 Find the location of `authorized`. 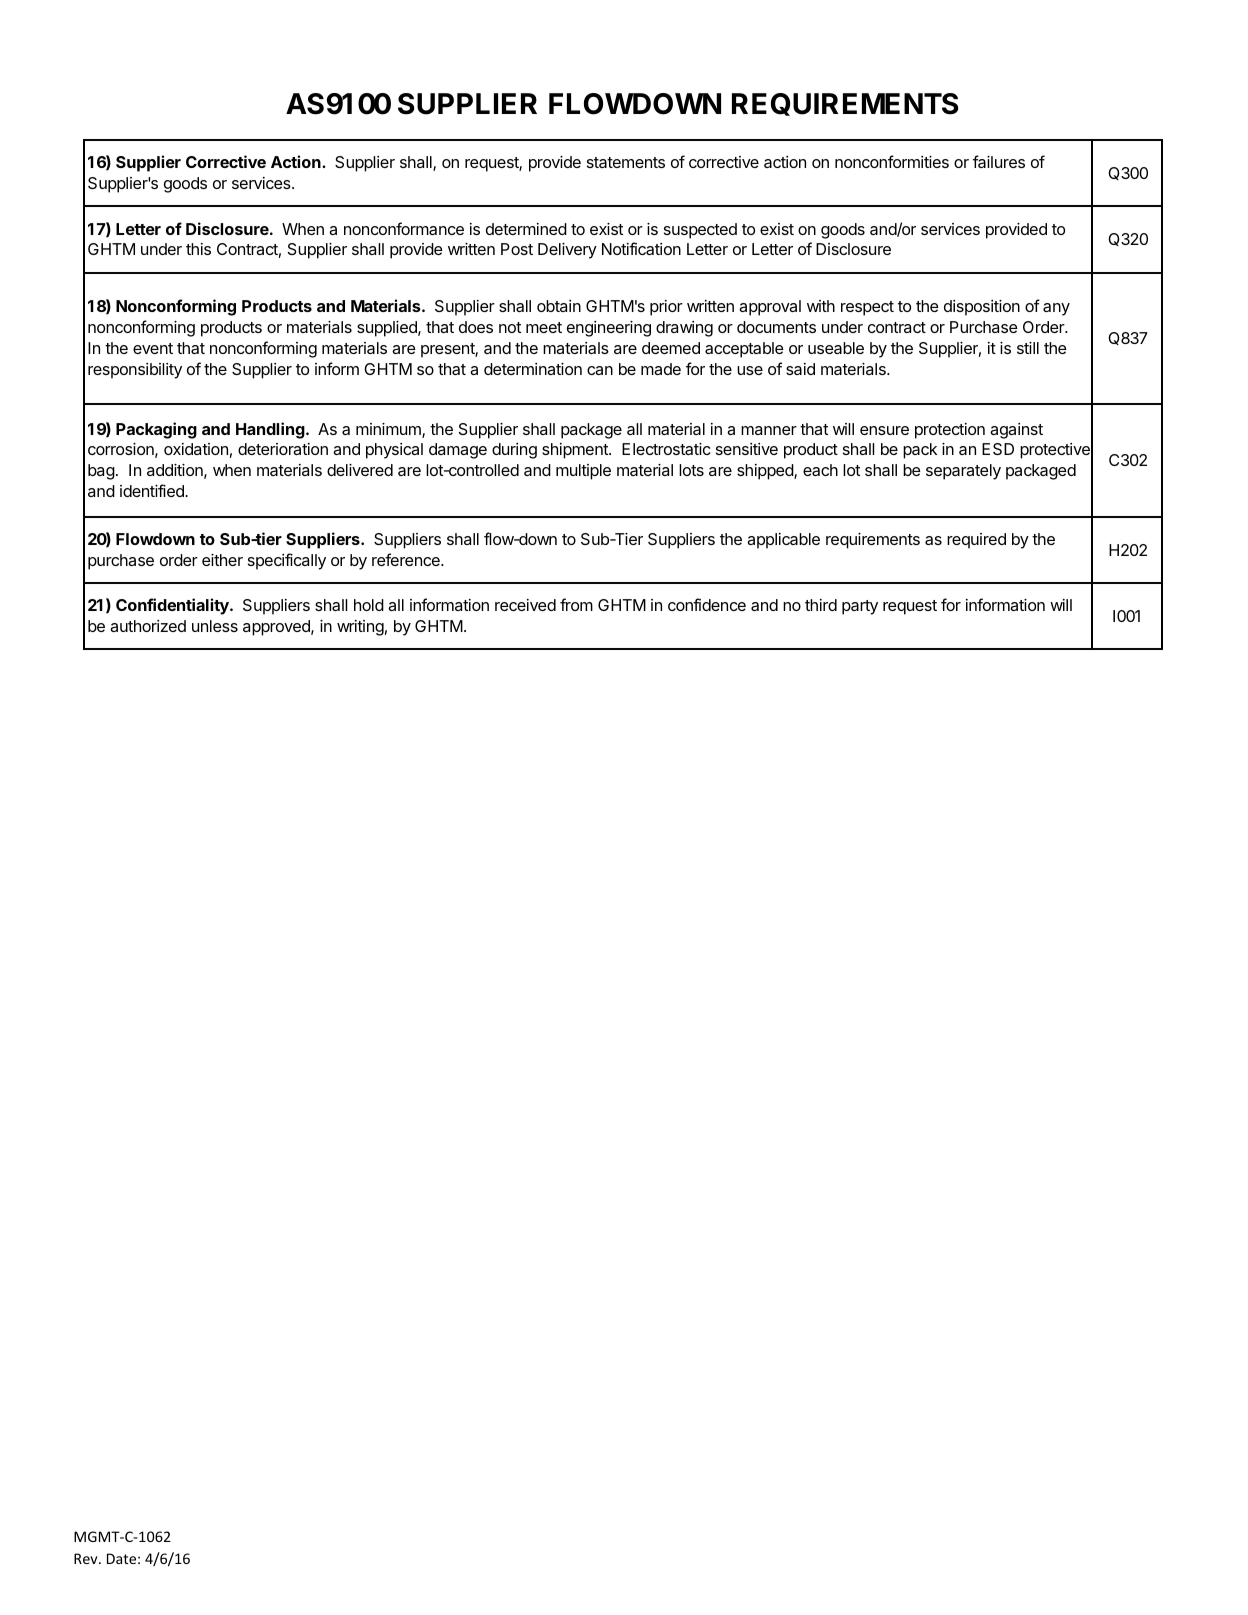

authorized is located at coordinates (148, 626).
